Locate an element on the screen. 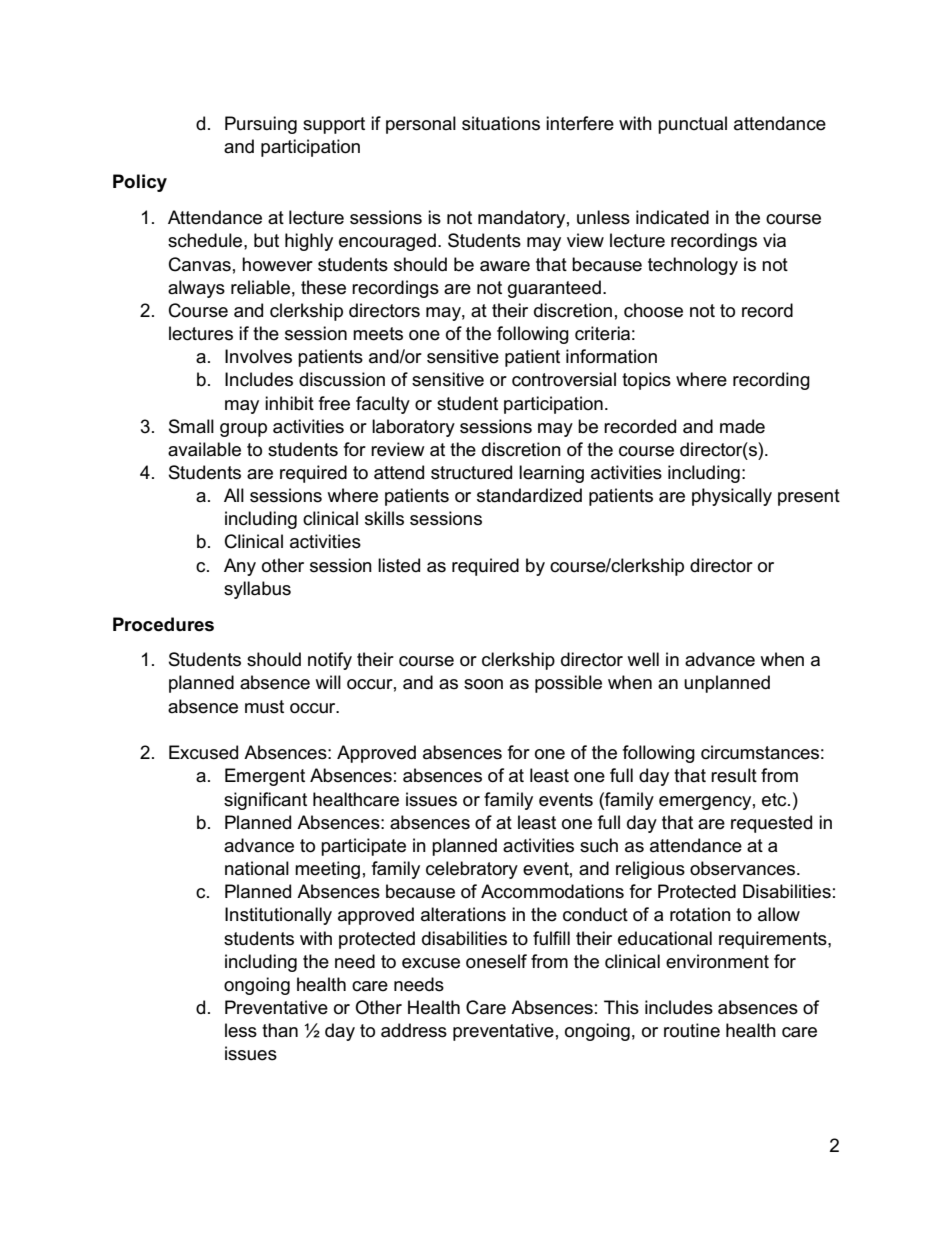  situations is located at coordinates (501, 123).
